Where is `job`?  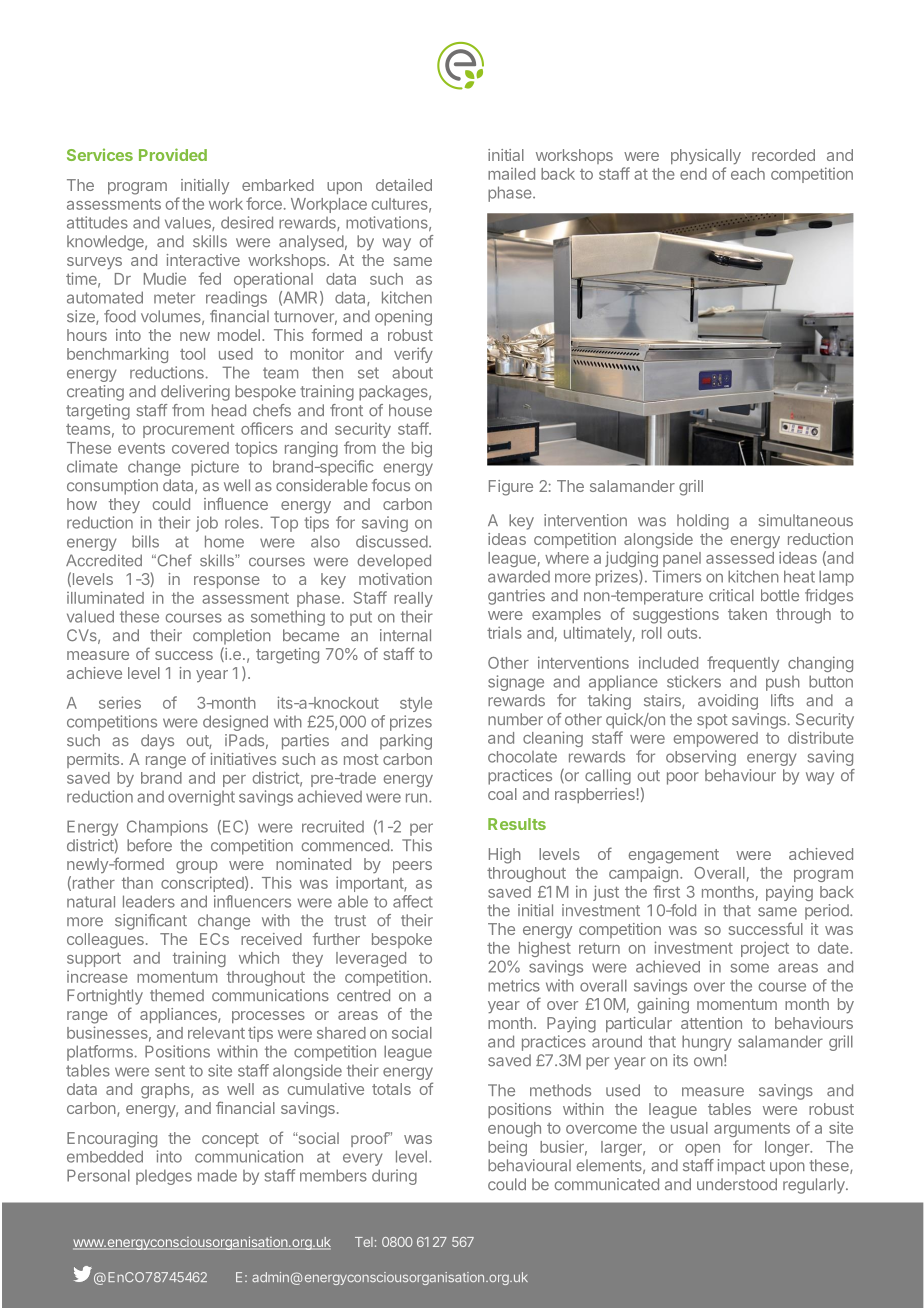
job is located at coordinates (207, 524).
